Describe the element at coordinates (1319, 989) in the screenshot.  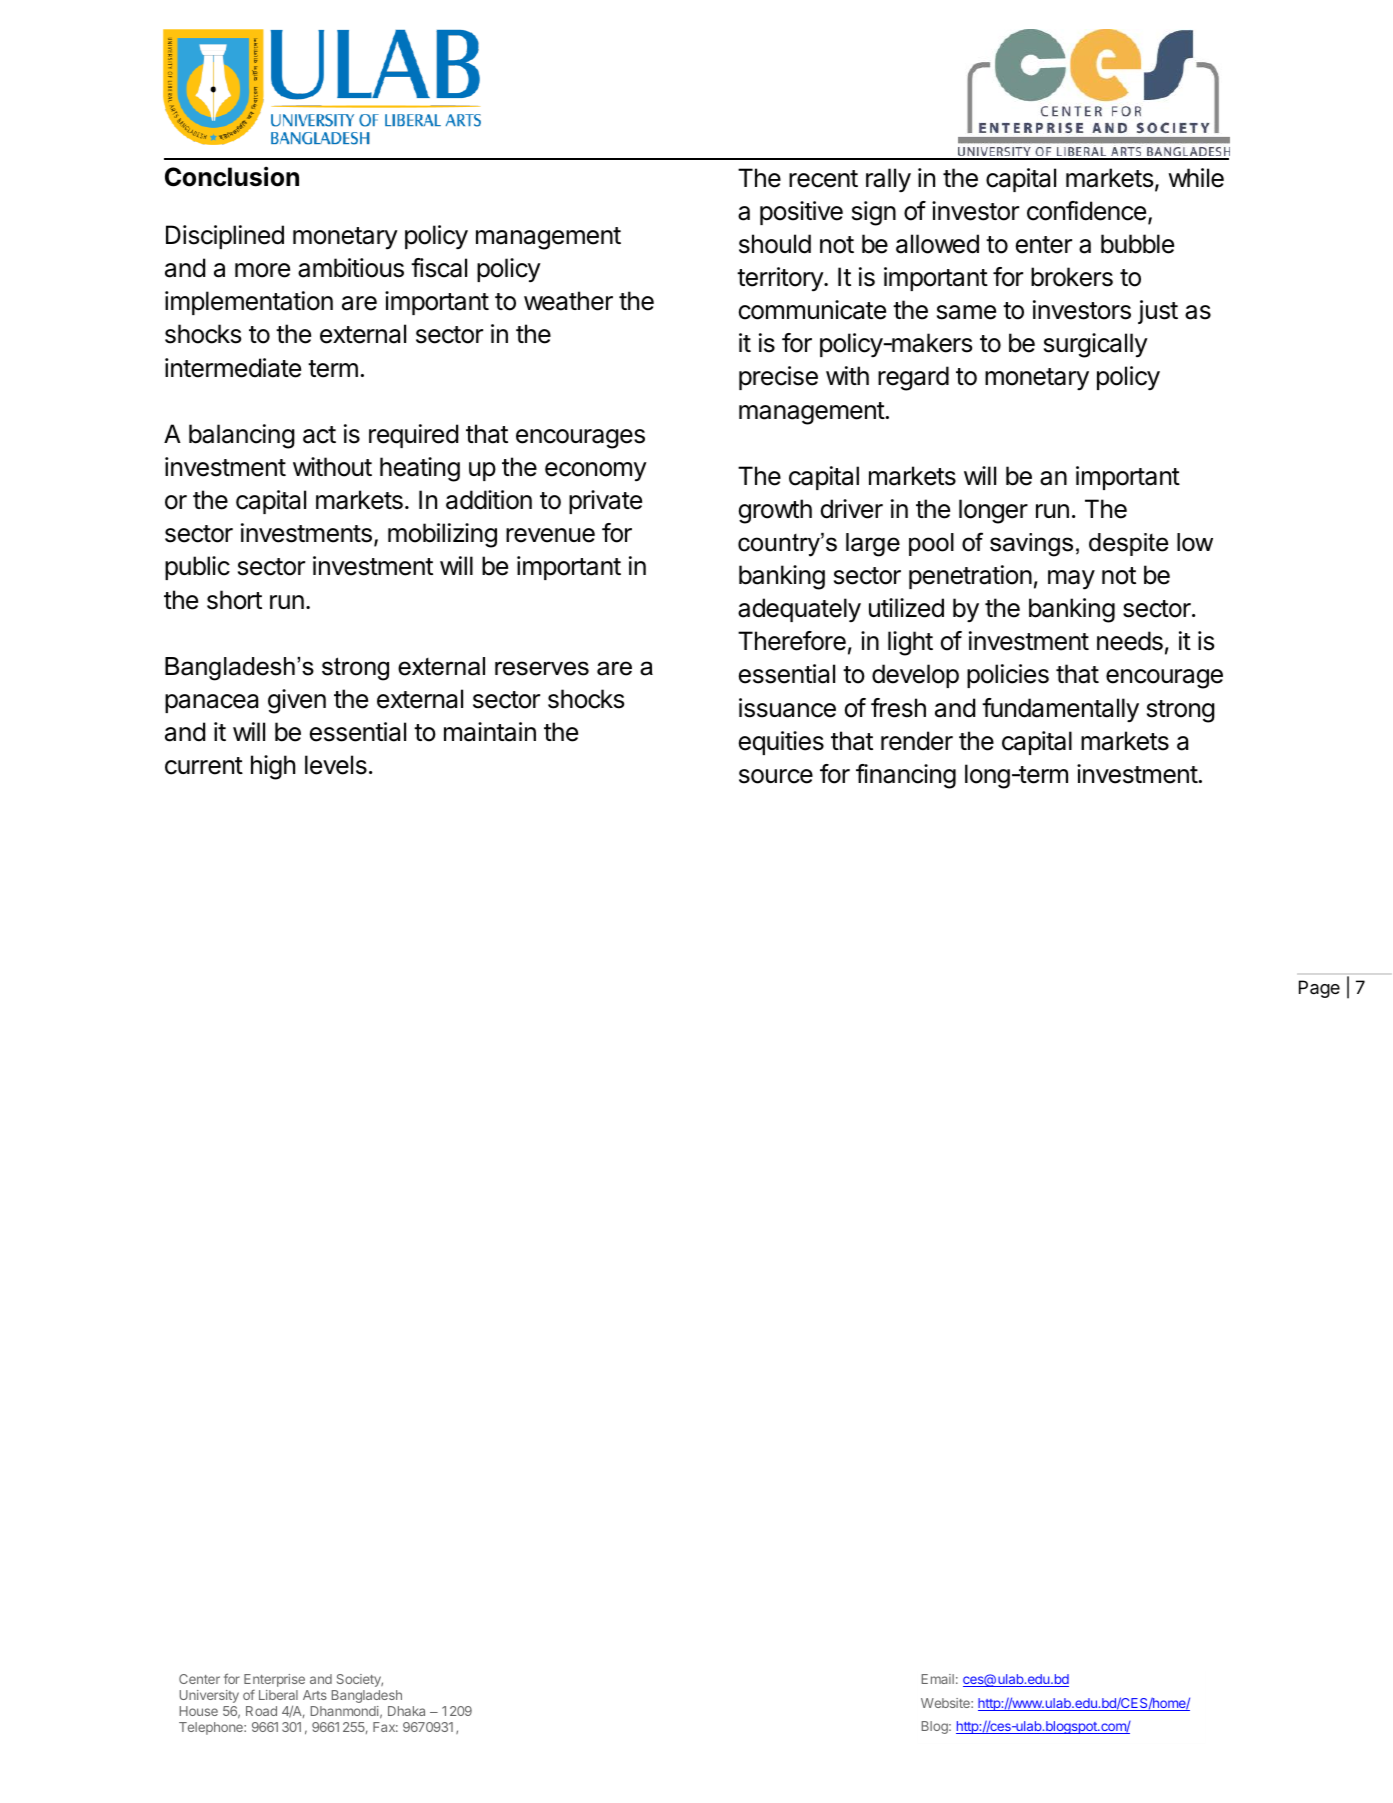
I see `Page` at that location.
